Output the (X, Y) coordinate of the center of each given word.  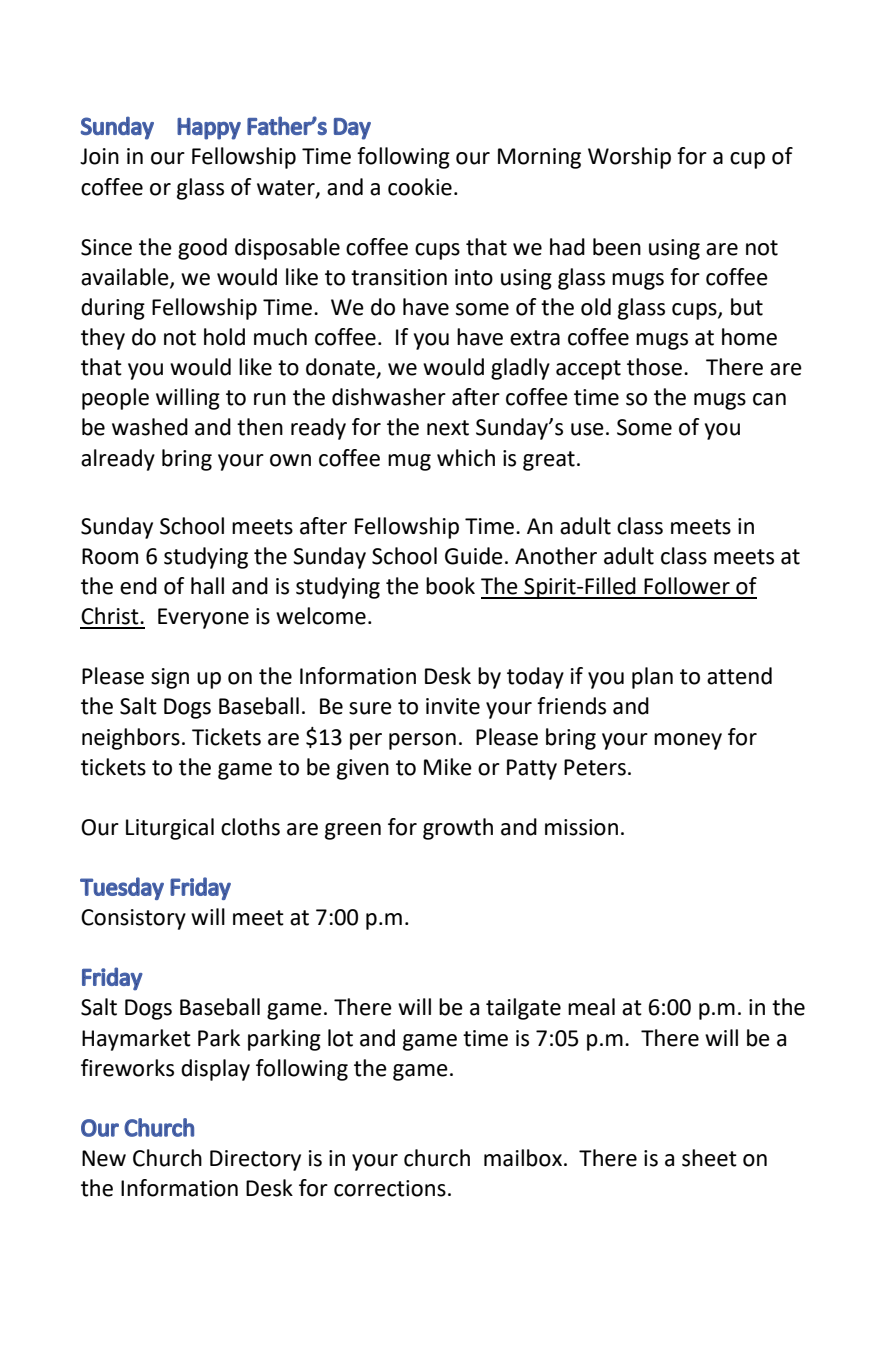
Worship (629, 158)
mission (581, 827)
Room (110, 556)
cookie (420, 187)
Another (556, 556)
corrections (390, 1188)
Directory (255, 1160)
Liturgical (170, 829)
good (202, 249)
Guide (474, 556)
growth (458, 829)
